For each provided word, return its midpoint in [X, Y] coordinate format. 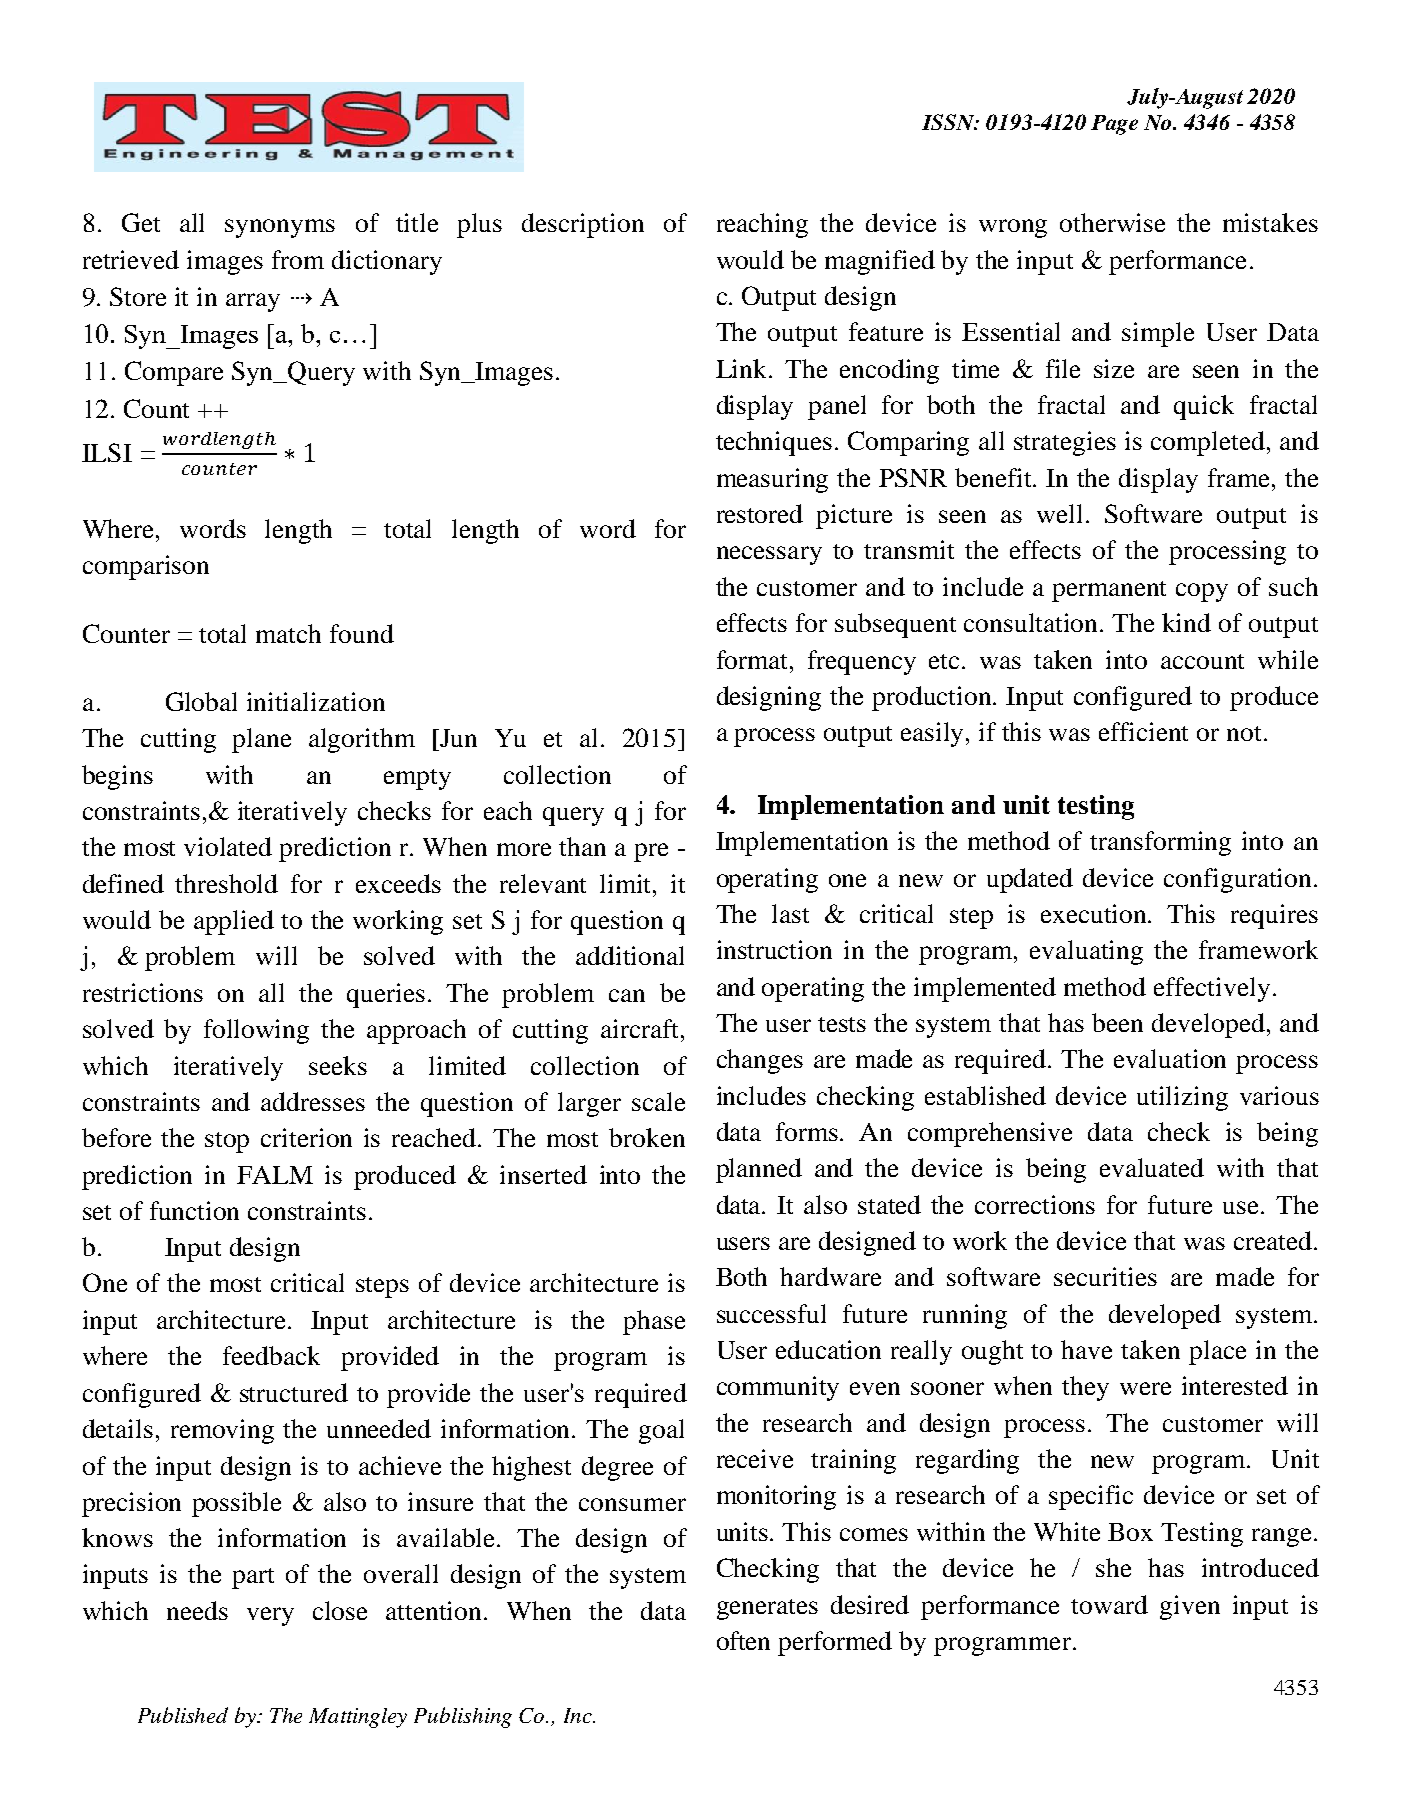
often [743, 1640]
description [583, 225]
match [288, 633]
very [270, 1616]
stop [227, 1142]
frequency [862, 662]
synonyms [280, 228]
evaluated [1152, 1167]
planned [759, 1170]
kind [1186, 622]
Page [1114, 125]
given [1190, 1607]
